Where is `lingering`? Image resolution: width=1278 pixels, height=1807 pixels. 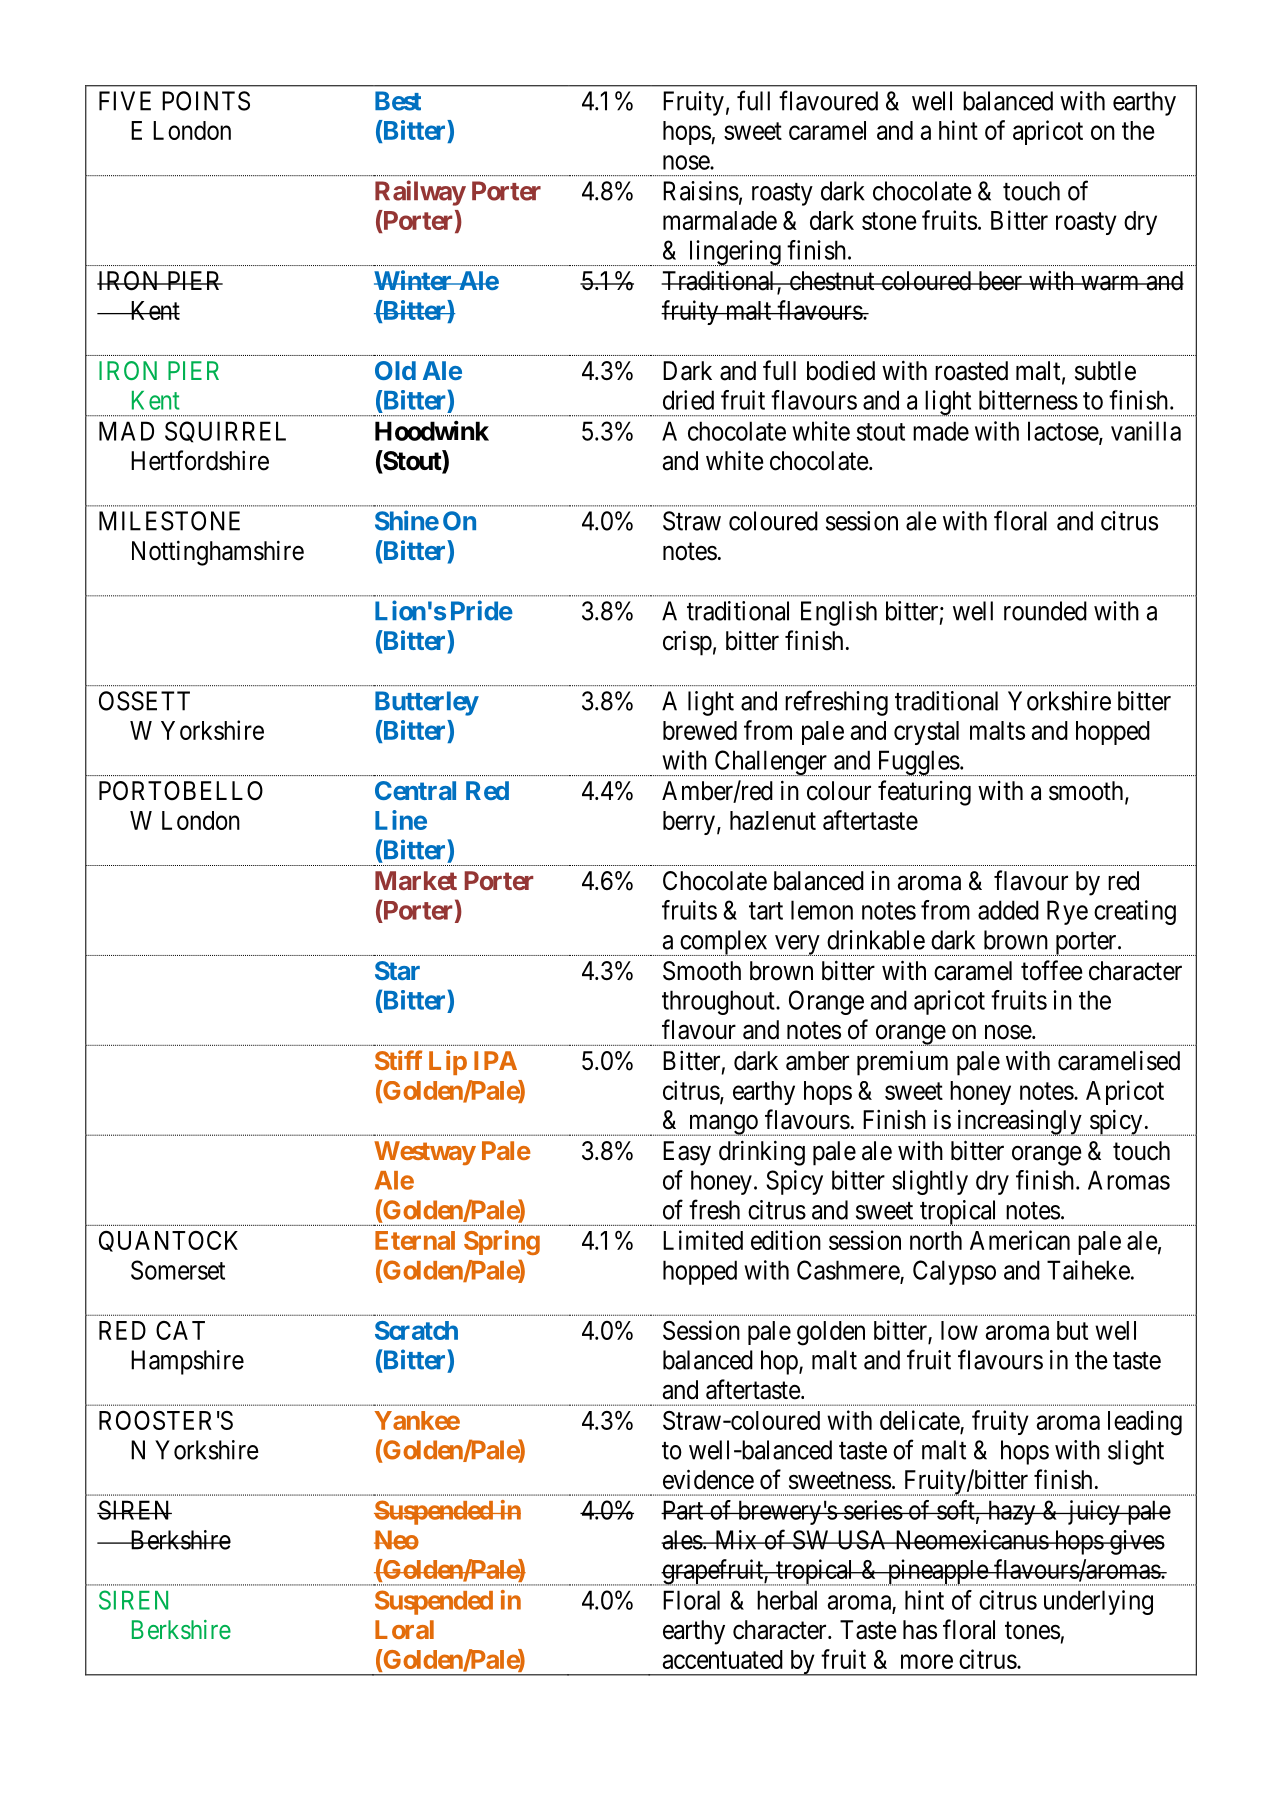 lingering is located at coordinates (734, 253).
